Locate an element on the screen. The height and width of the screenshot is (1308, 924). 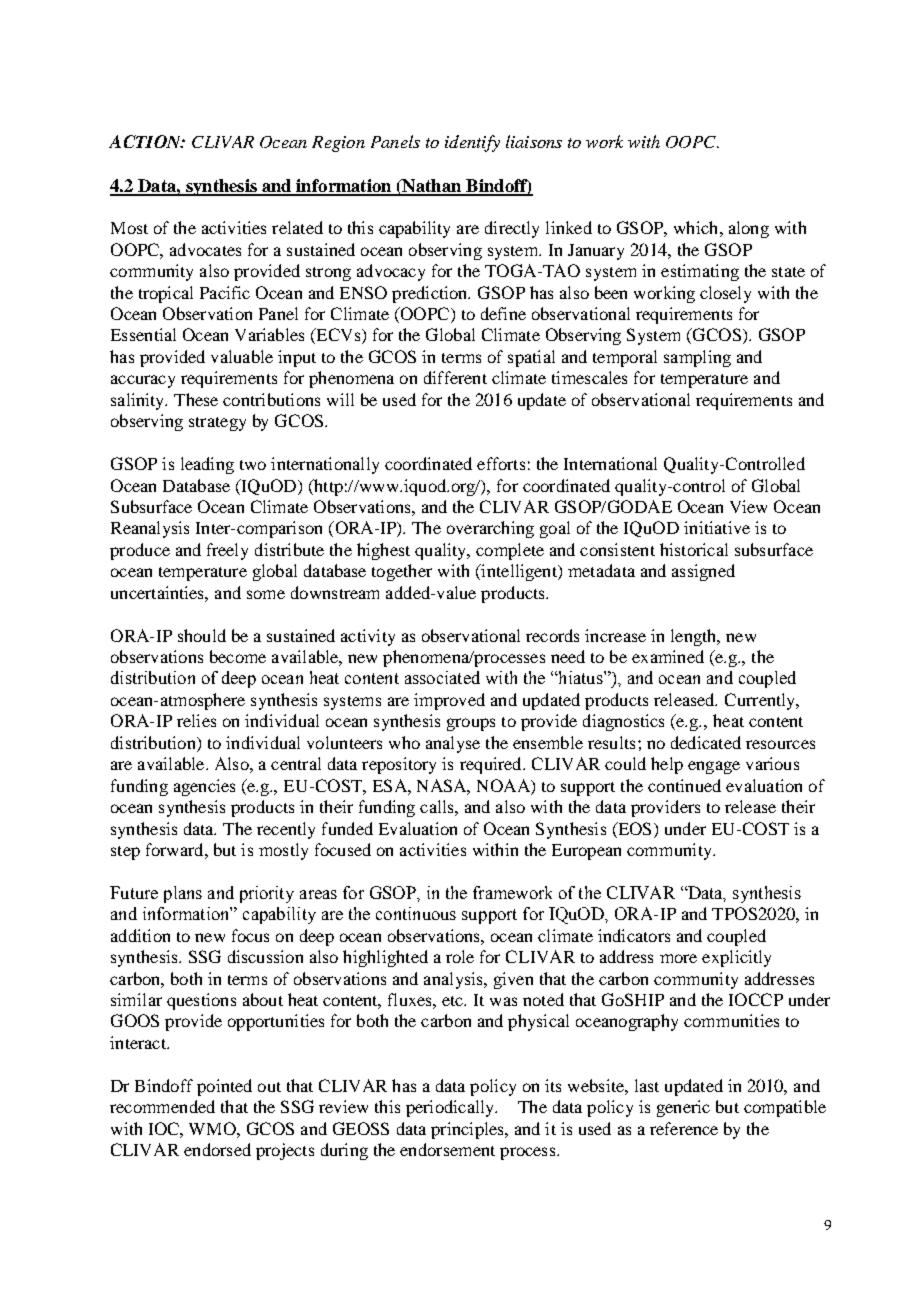
reference is located at coordinates (684, 1128).
